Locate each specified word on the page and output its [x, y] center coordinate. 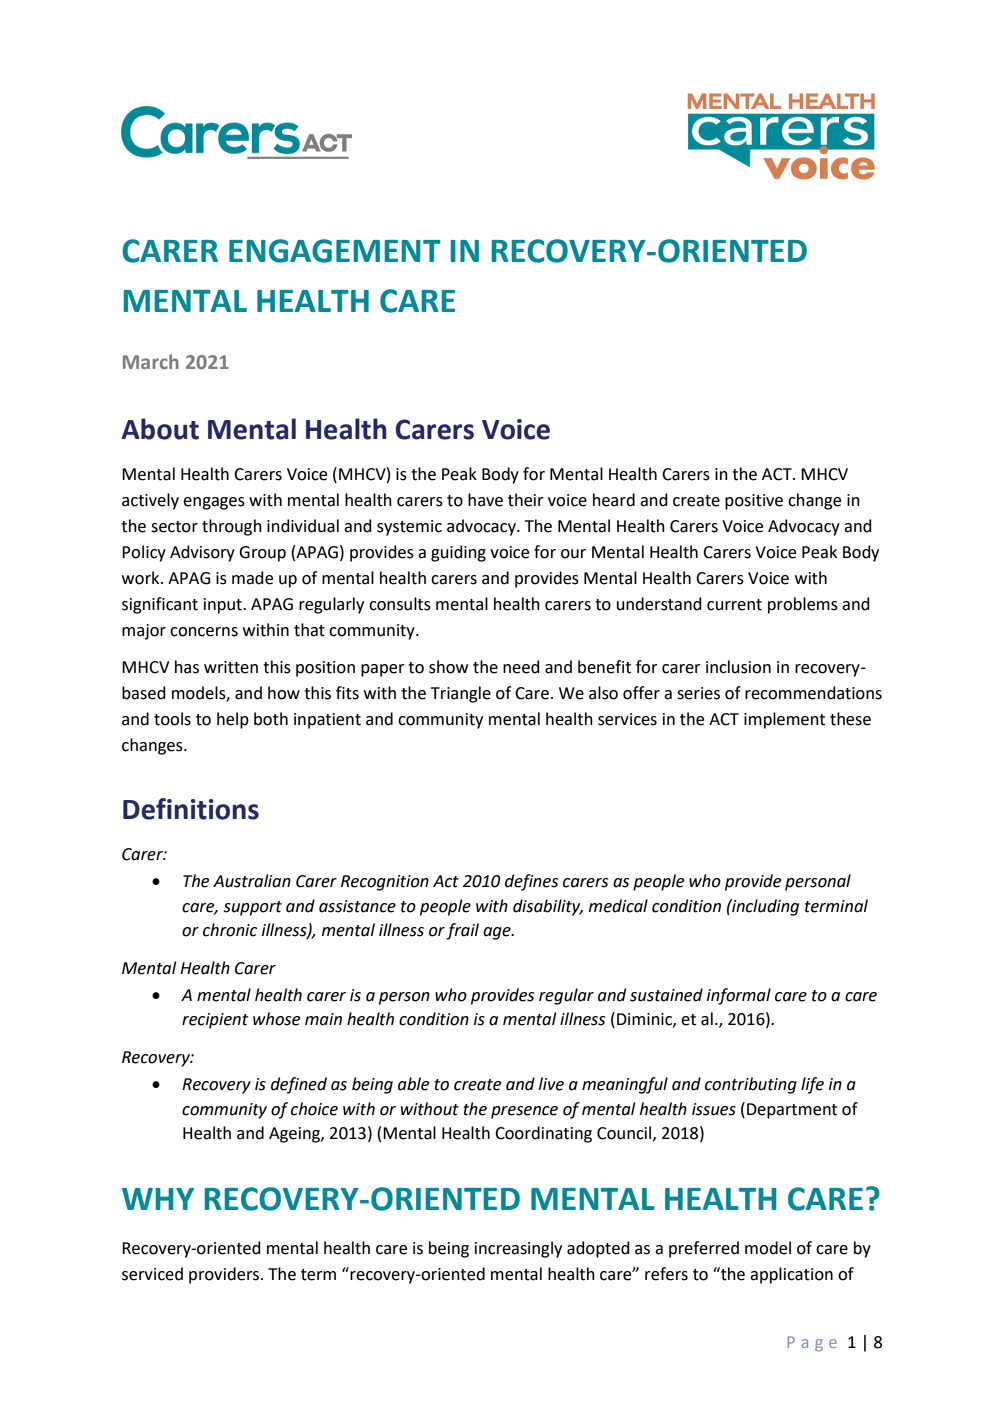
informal [739, 996]
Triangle [461, 694]
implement [784, 720]
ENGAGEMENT [335, 251]
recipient [215, 1021]
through [232, 527]
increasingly [518, 1249]
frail [462, 931]
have [485, 500]
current [734, 605]
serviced [152, 1274]
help [233, 720]
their [526, 500]
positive [754, 502]
